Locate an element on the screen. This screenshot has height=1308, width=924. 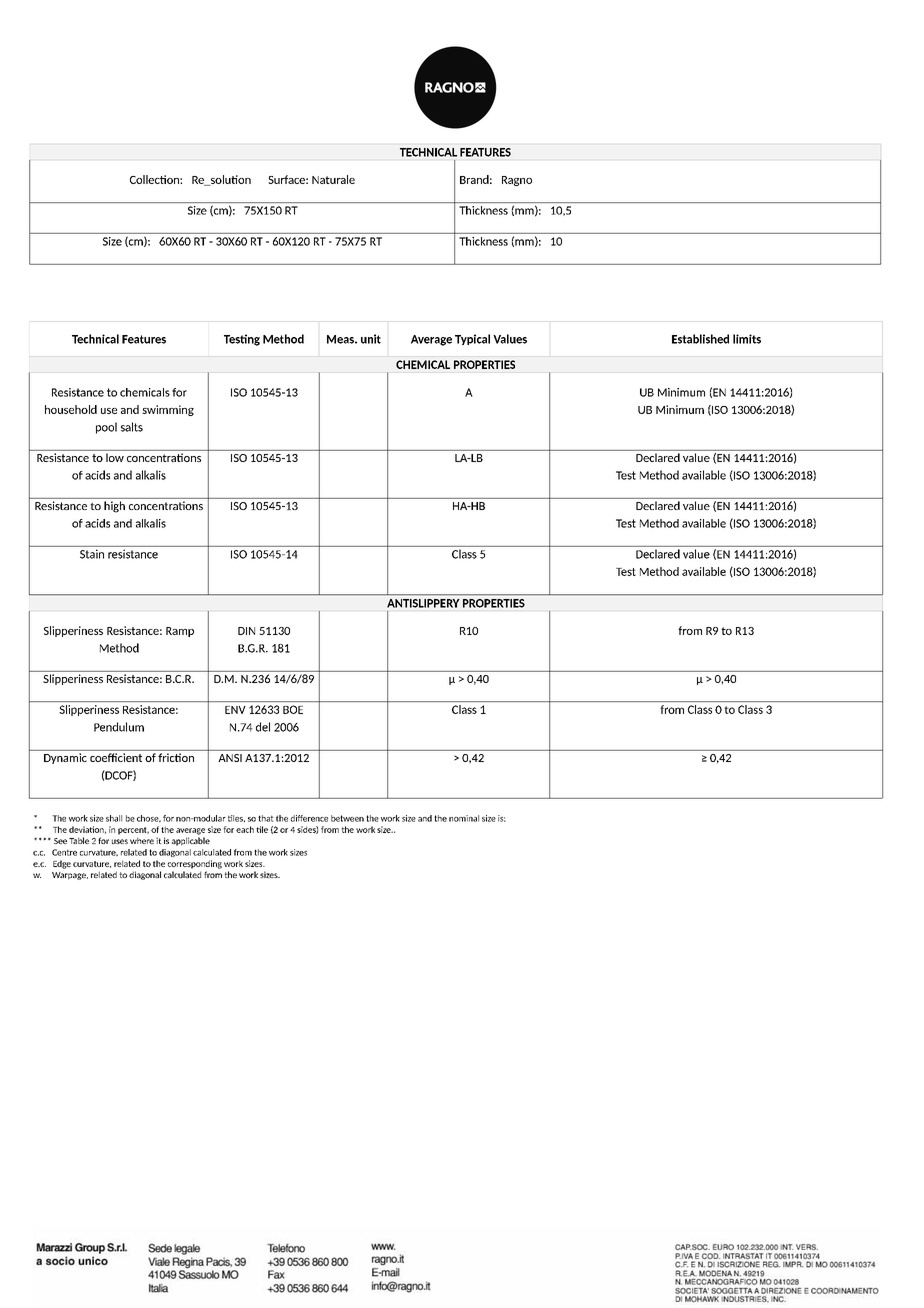
Established is located at coordinates (700, 339).
